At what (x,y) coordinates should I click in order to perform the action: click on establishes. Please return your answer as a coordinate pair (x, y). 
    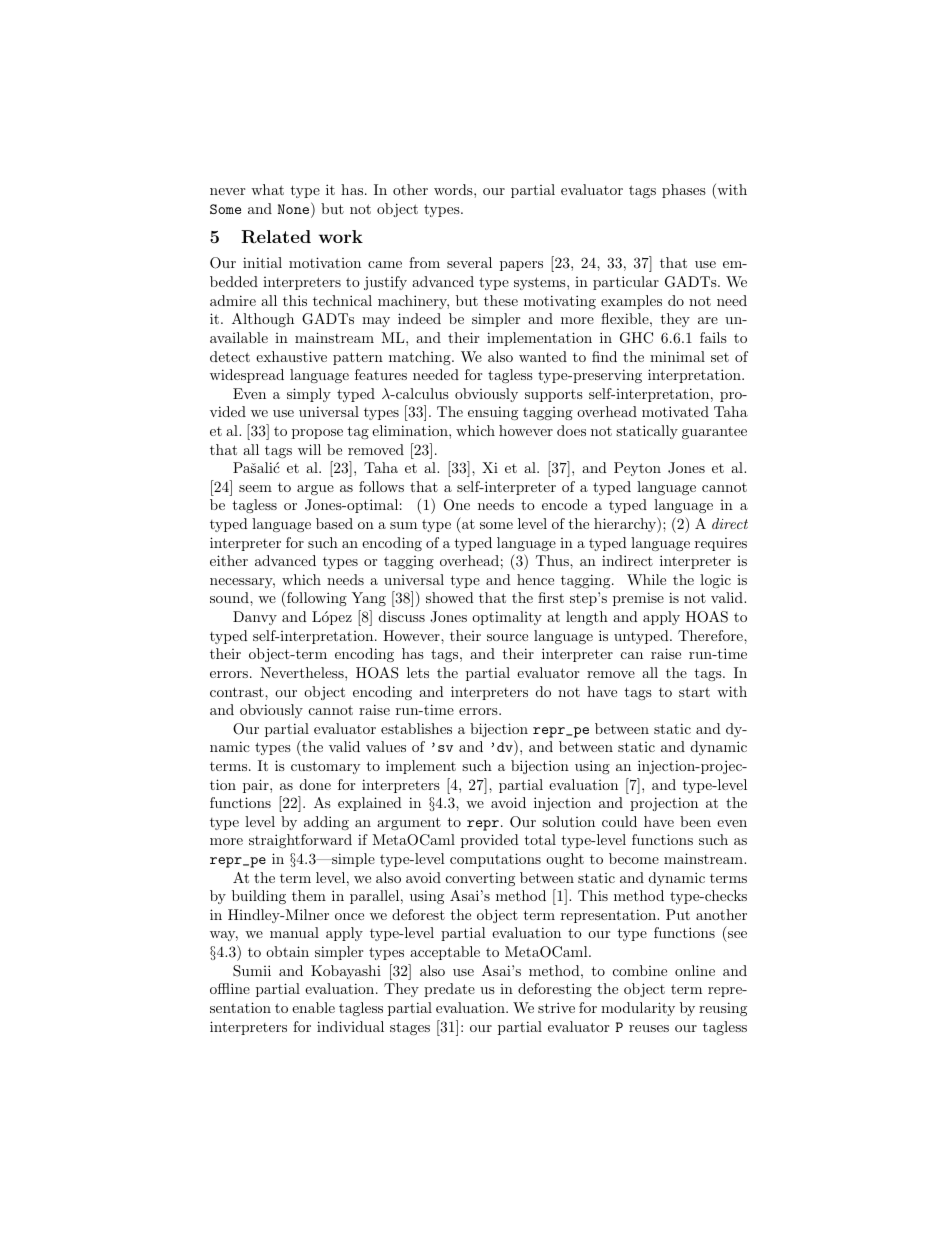
    Looking at the image, I should click on (416, 728).
